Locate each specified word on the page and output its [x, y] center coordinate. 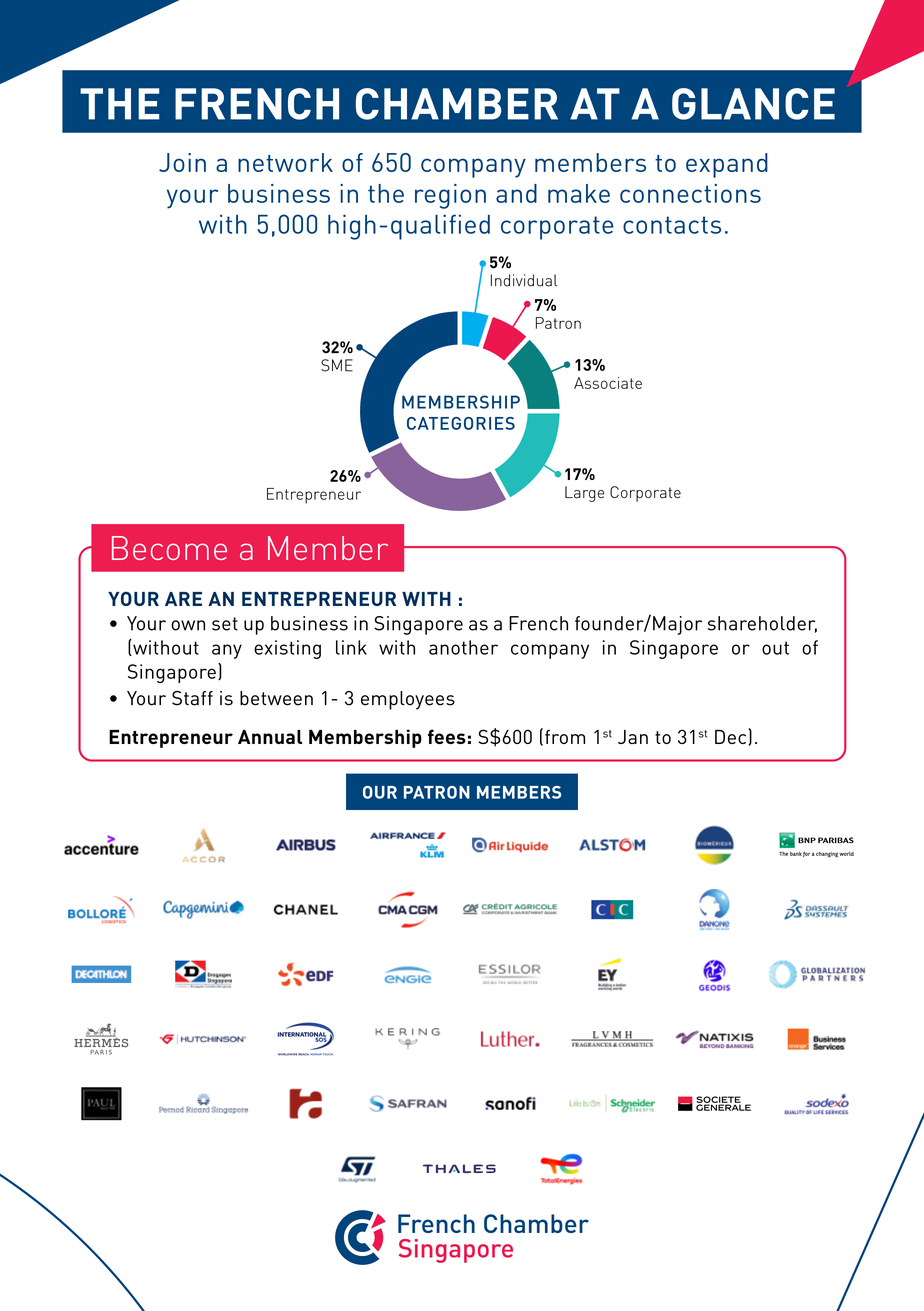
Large [585, 494]
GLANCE [753, 104]
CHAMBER [457, 104]
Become [169, 548]
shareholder [762, 624]
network [285, 162]
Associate [608, 383]
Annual [270, 737]
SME [337, 365]
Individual [524, 280]
